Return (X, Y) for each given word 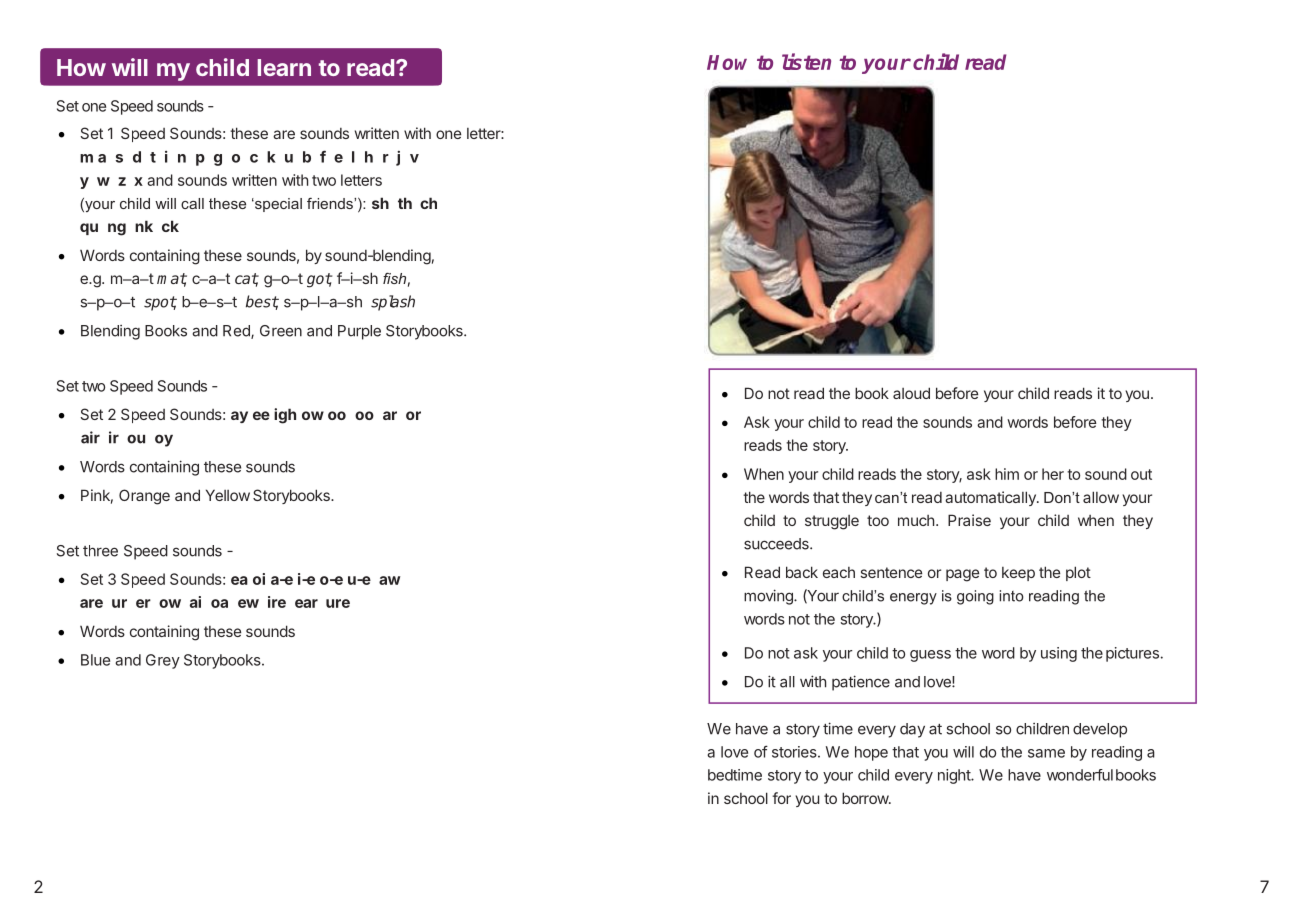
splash (393, 303)
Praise (969, 520)
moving (769, 597)
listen (806, 61)
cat (247, 280)
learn (284, 67)
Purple (359, 332)
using (1059, 654)
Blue (95, 660)
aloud (911, 393)
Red (237, 332)
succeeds (777, 544)
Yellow (228, 495)
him (1007, 474)
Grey (163, 661)
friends (331, 203)
